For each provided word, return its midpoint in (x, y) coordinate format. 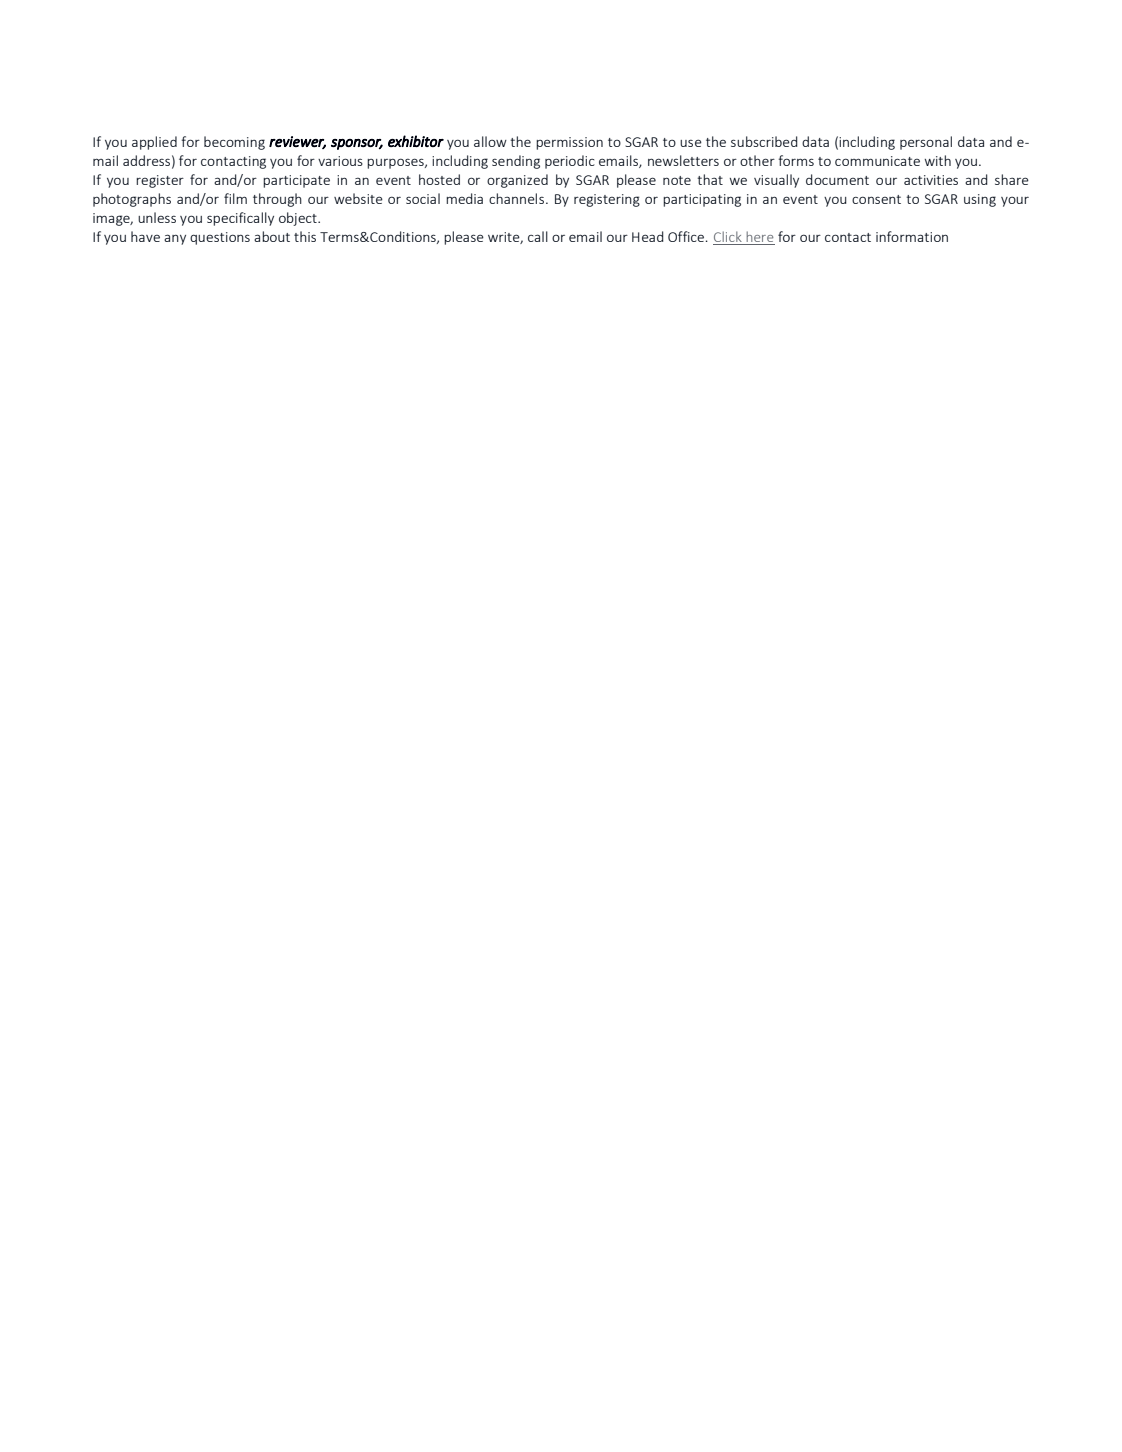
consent (876, 199)
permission (569, 143)
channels (518, 198)
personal (926, 143)
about (272, 236)
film (235, 198)
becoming (234, 143)
